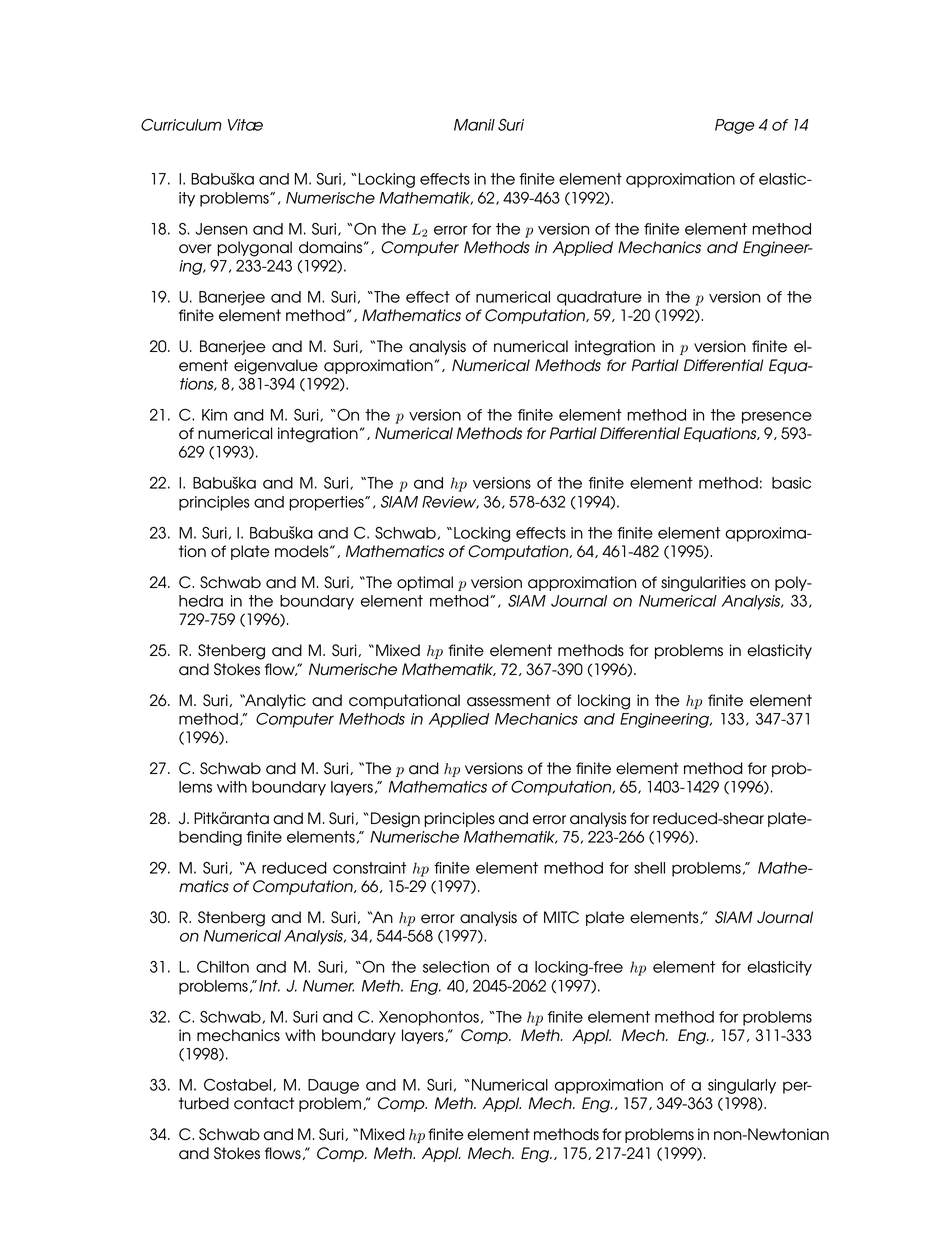 The image size is (952, 1233). Describe the element at coordinates (599, 298) in the screenshot. I see `quadrature` at that location.
